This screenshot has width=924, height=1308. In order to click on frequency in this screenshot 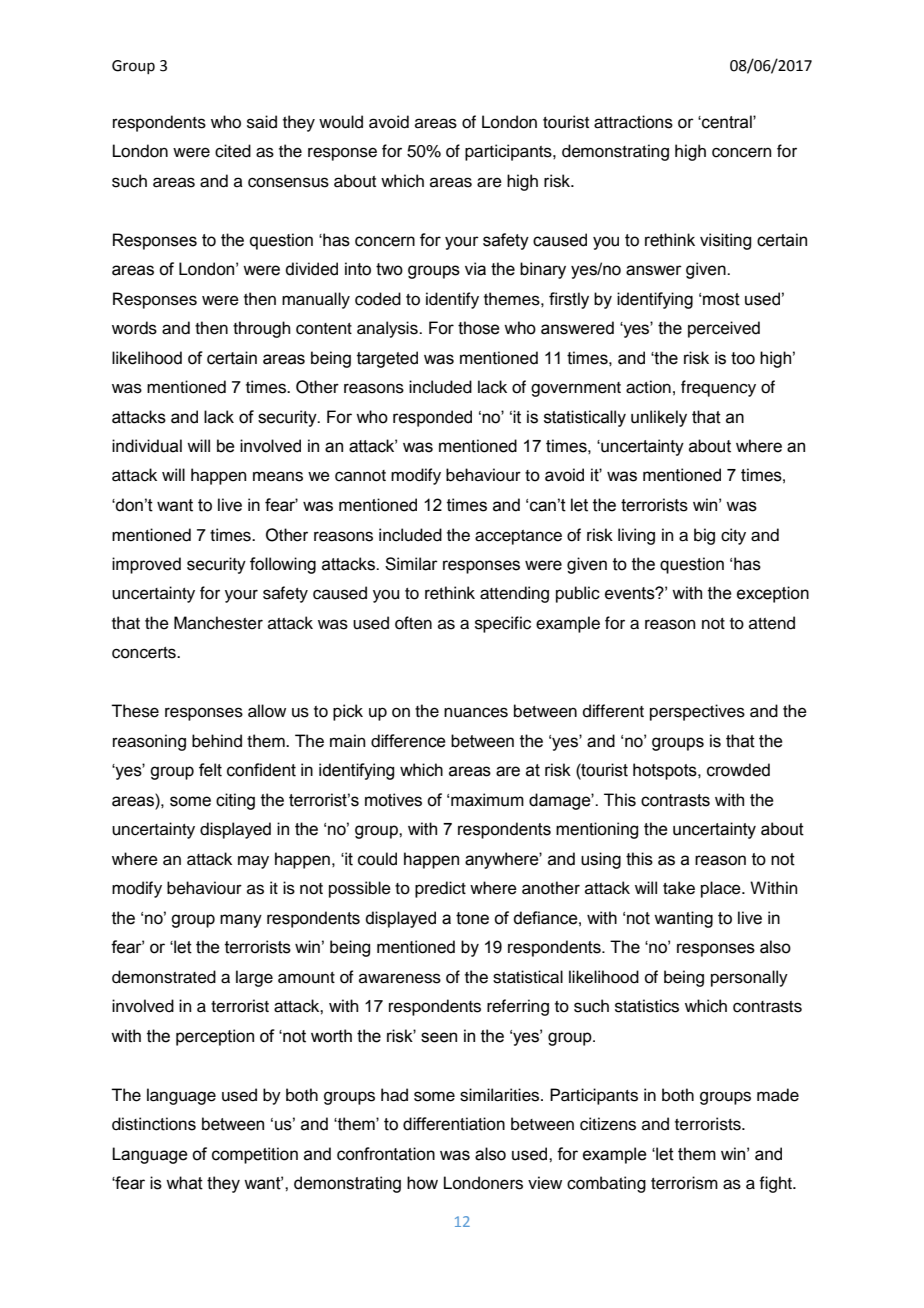, I will do `click(718, 388)`.
